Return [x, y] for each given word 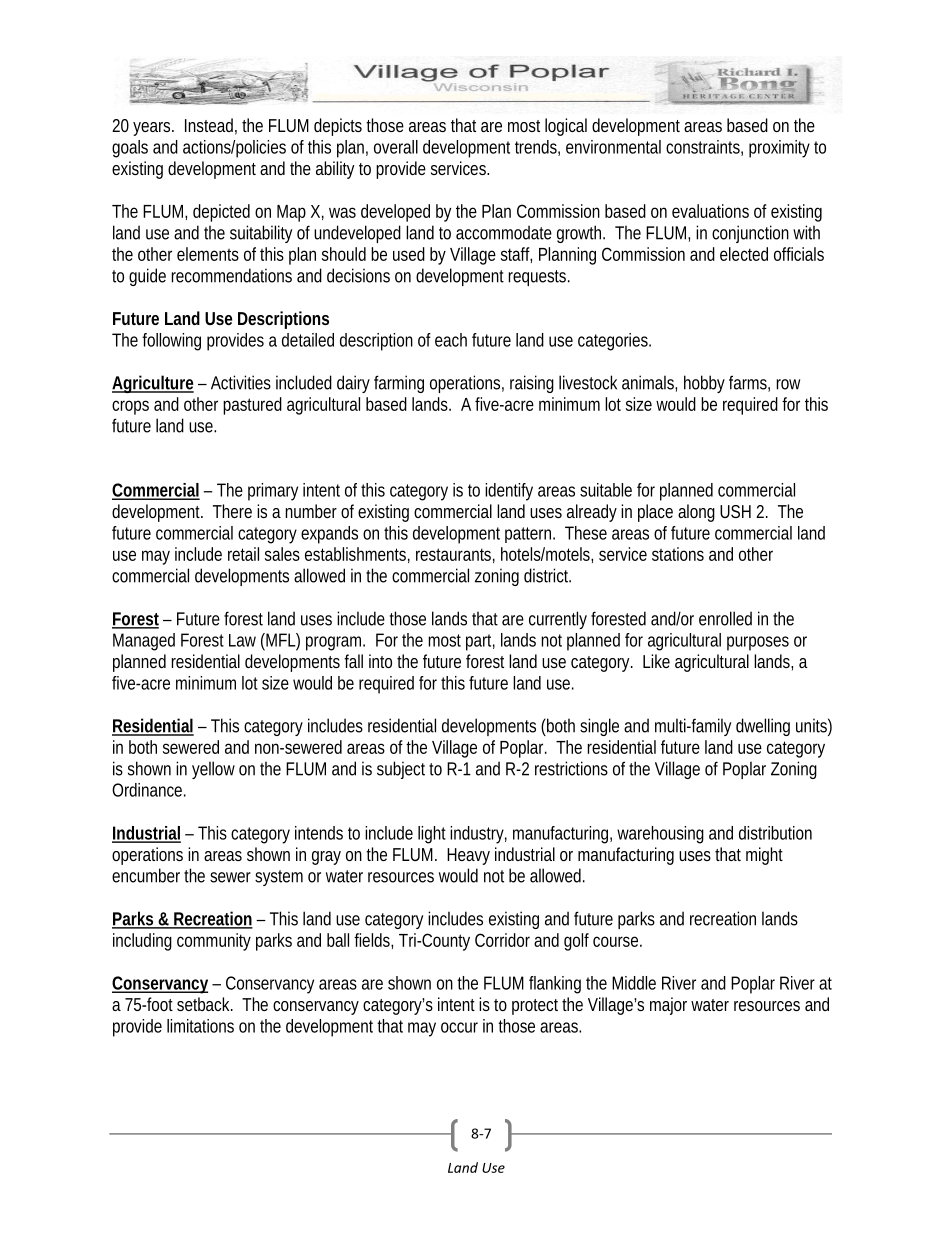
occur [459, 1027]
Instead [209, 125]
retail [243, 554]
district [547, 575]
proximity [779, 149]
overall [396, 147]
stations [678, 554]
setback [204, 1004]
